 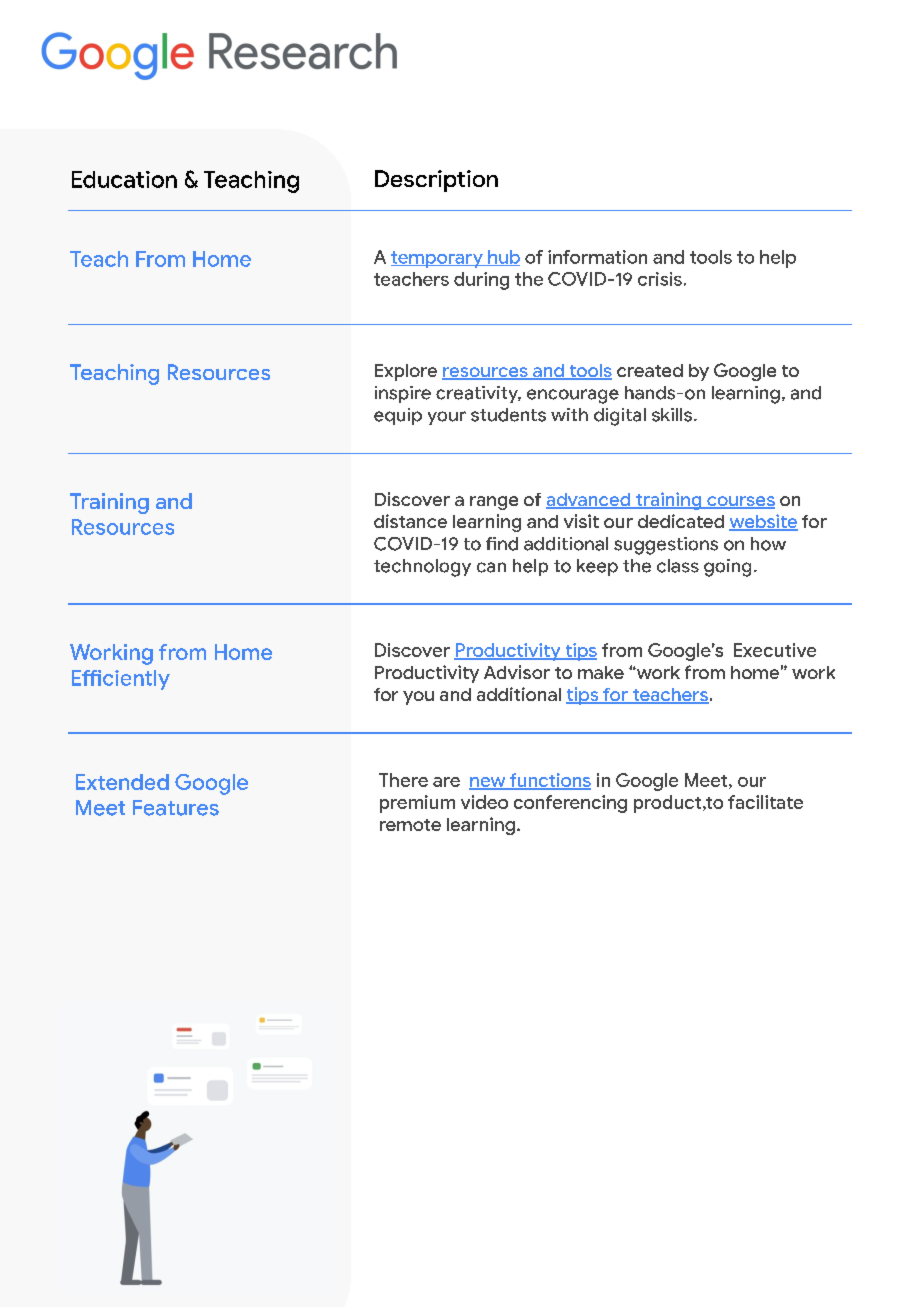 I want to click on creativity, so click(x=478, y=394).
